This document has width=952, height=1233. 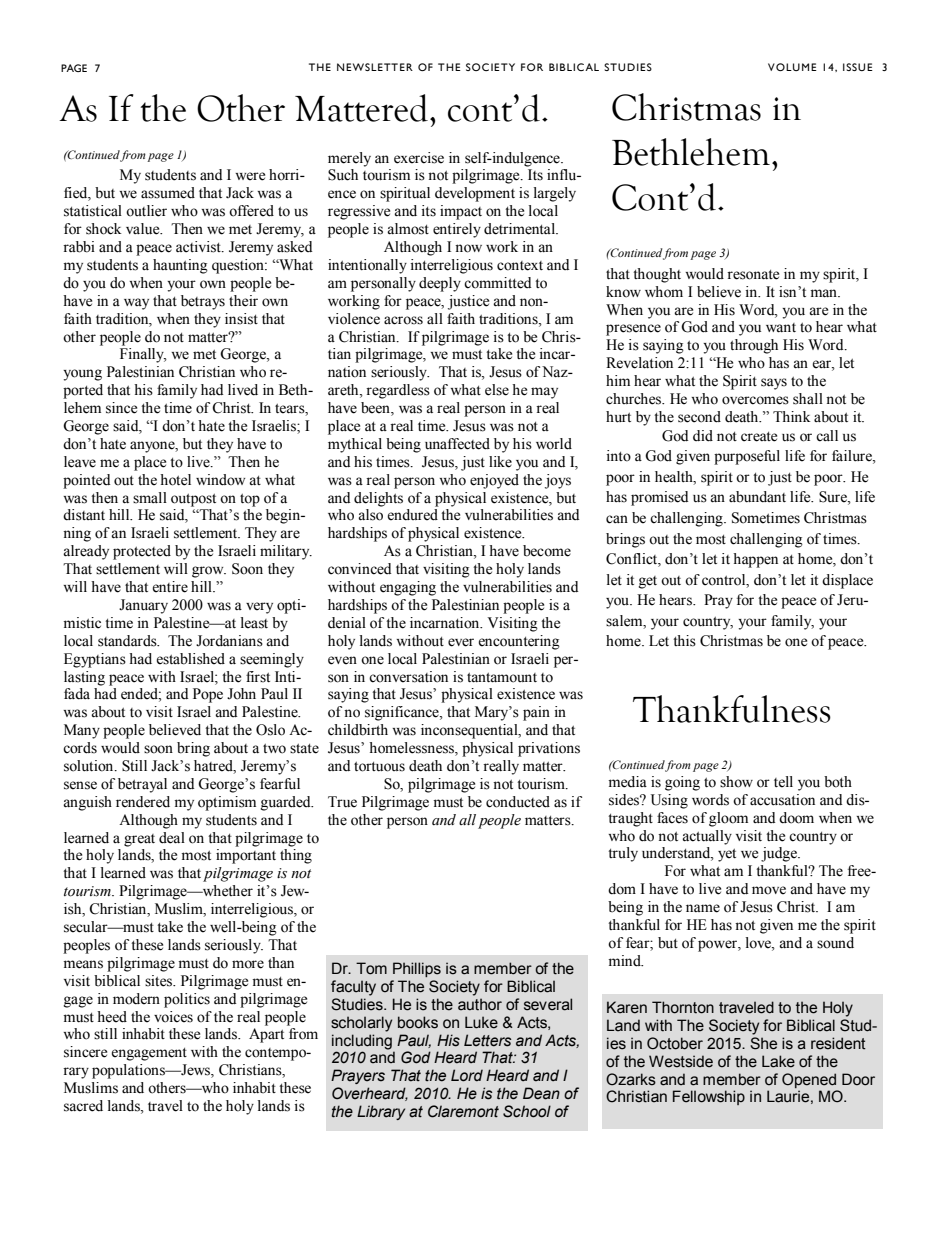 I want to click on assumed, so click(x=168, y=193).
